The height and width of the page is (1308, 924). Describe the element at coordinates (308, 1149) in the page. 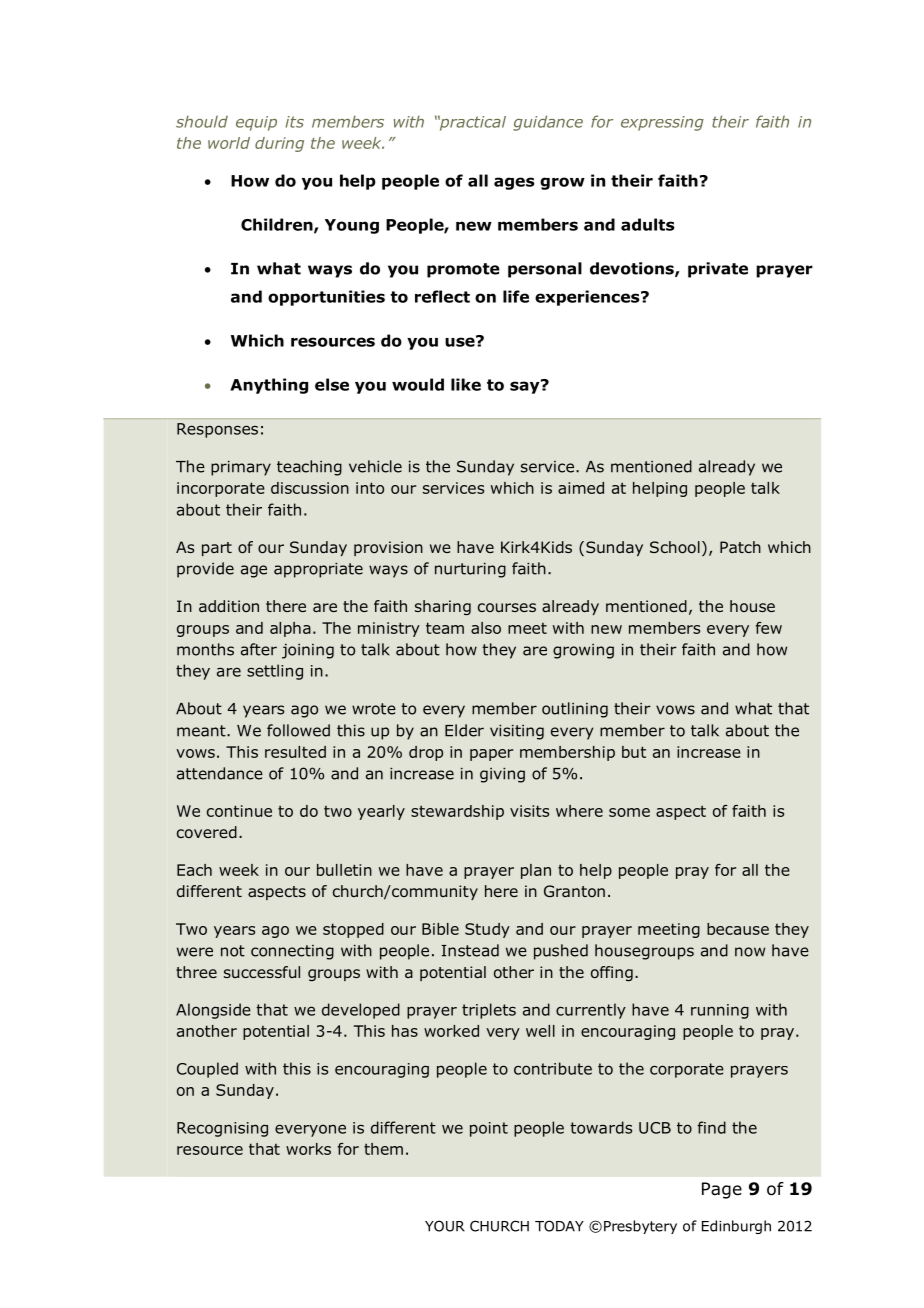

I see `works` at that location.
